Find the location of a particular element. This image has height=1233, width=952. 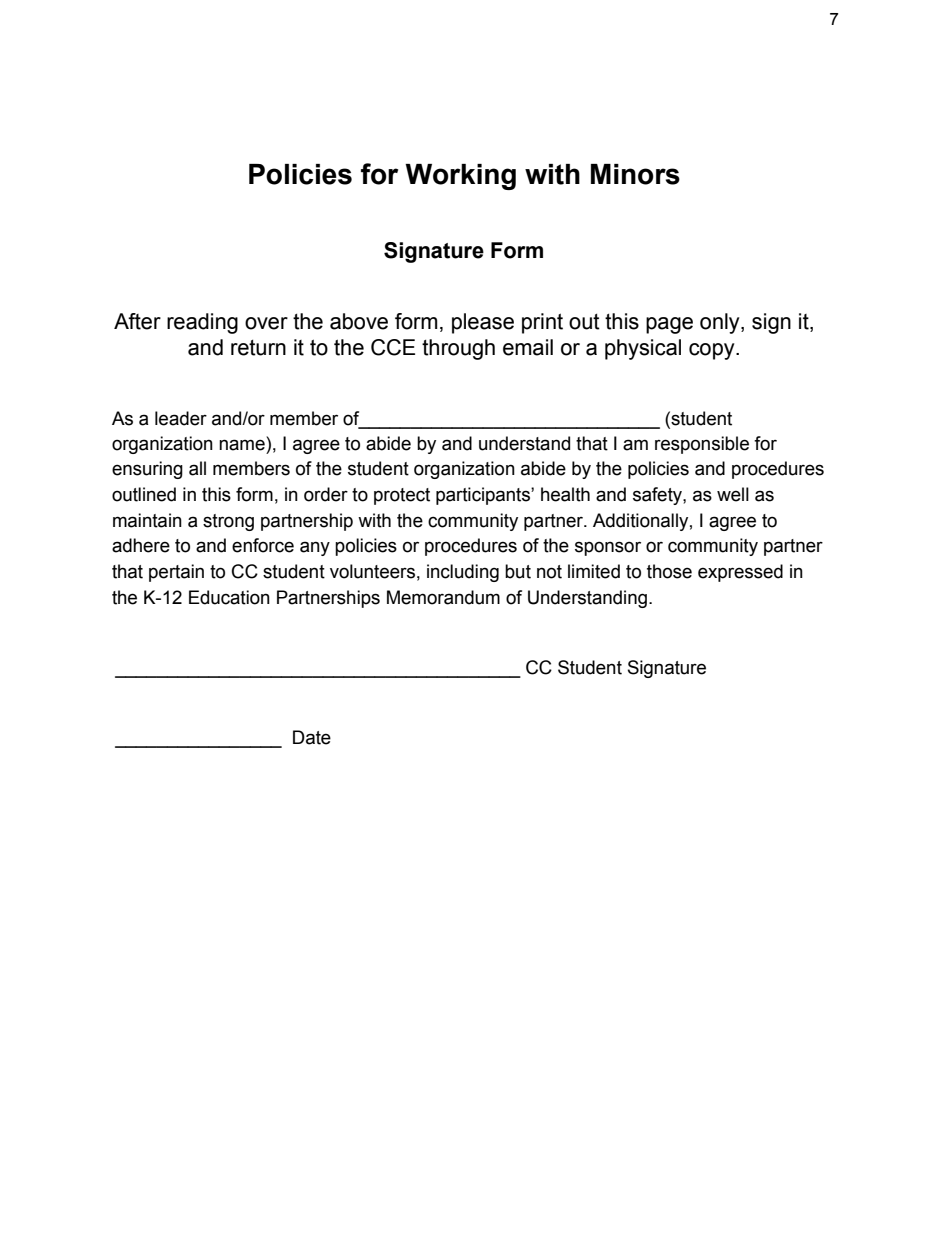

Working is located at coordinates (460, 177).
